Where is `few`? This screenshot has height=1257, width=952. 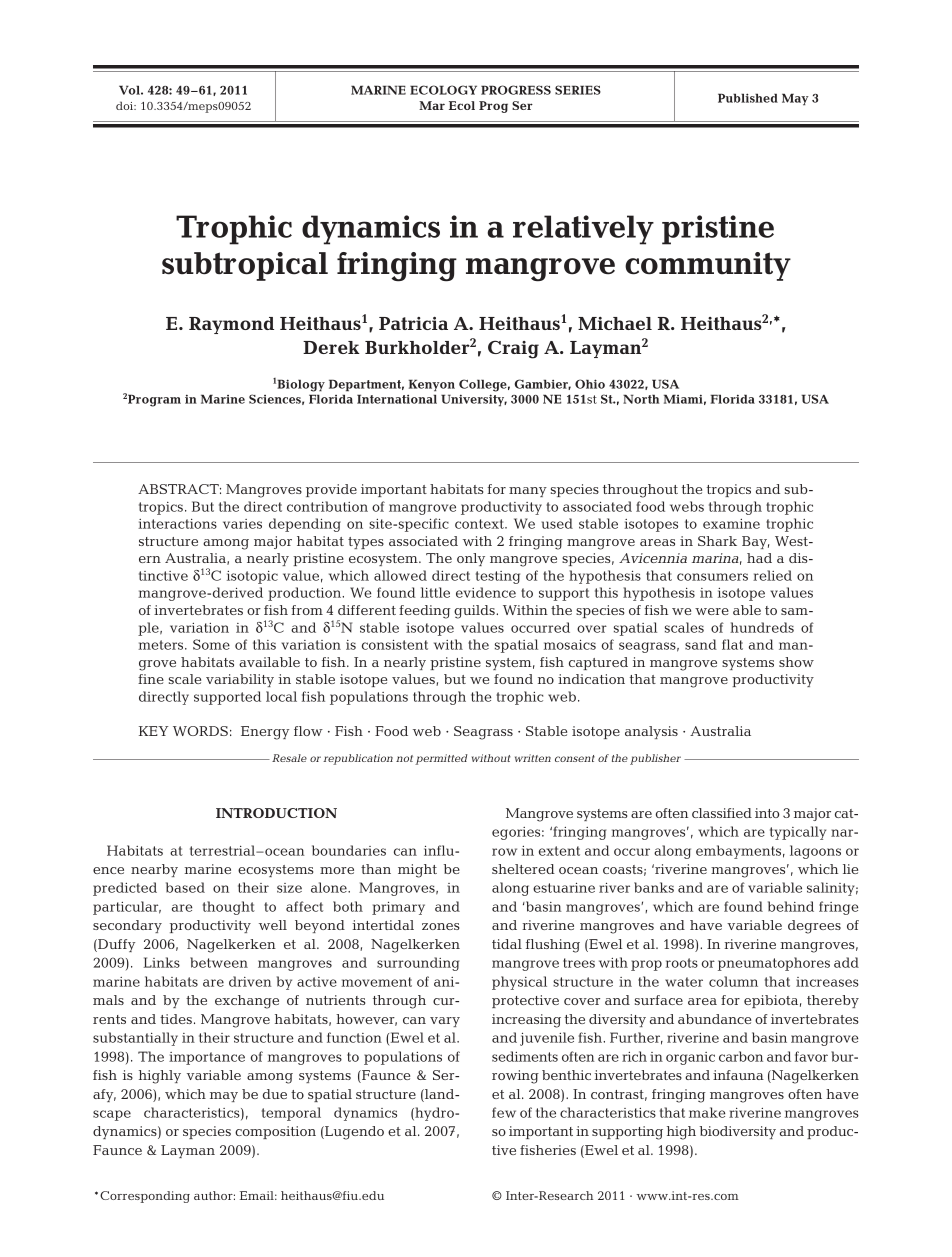
few is located at coordinates (504, 1112).
